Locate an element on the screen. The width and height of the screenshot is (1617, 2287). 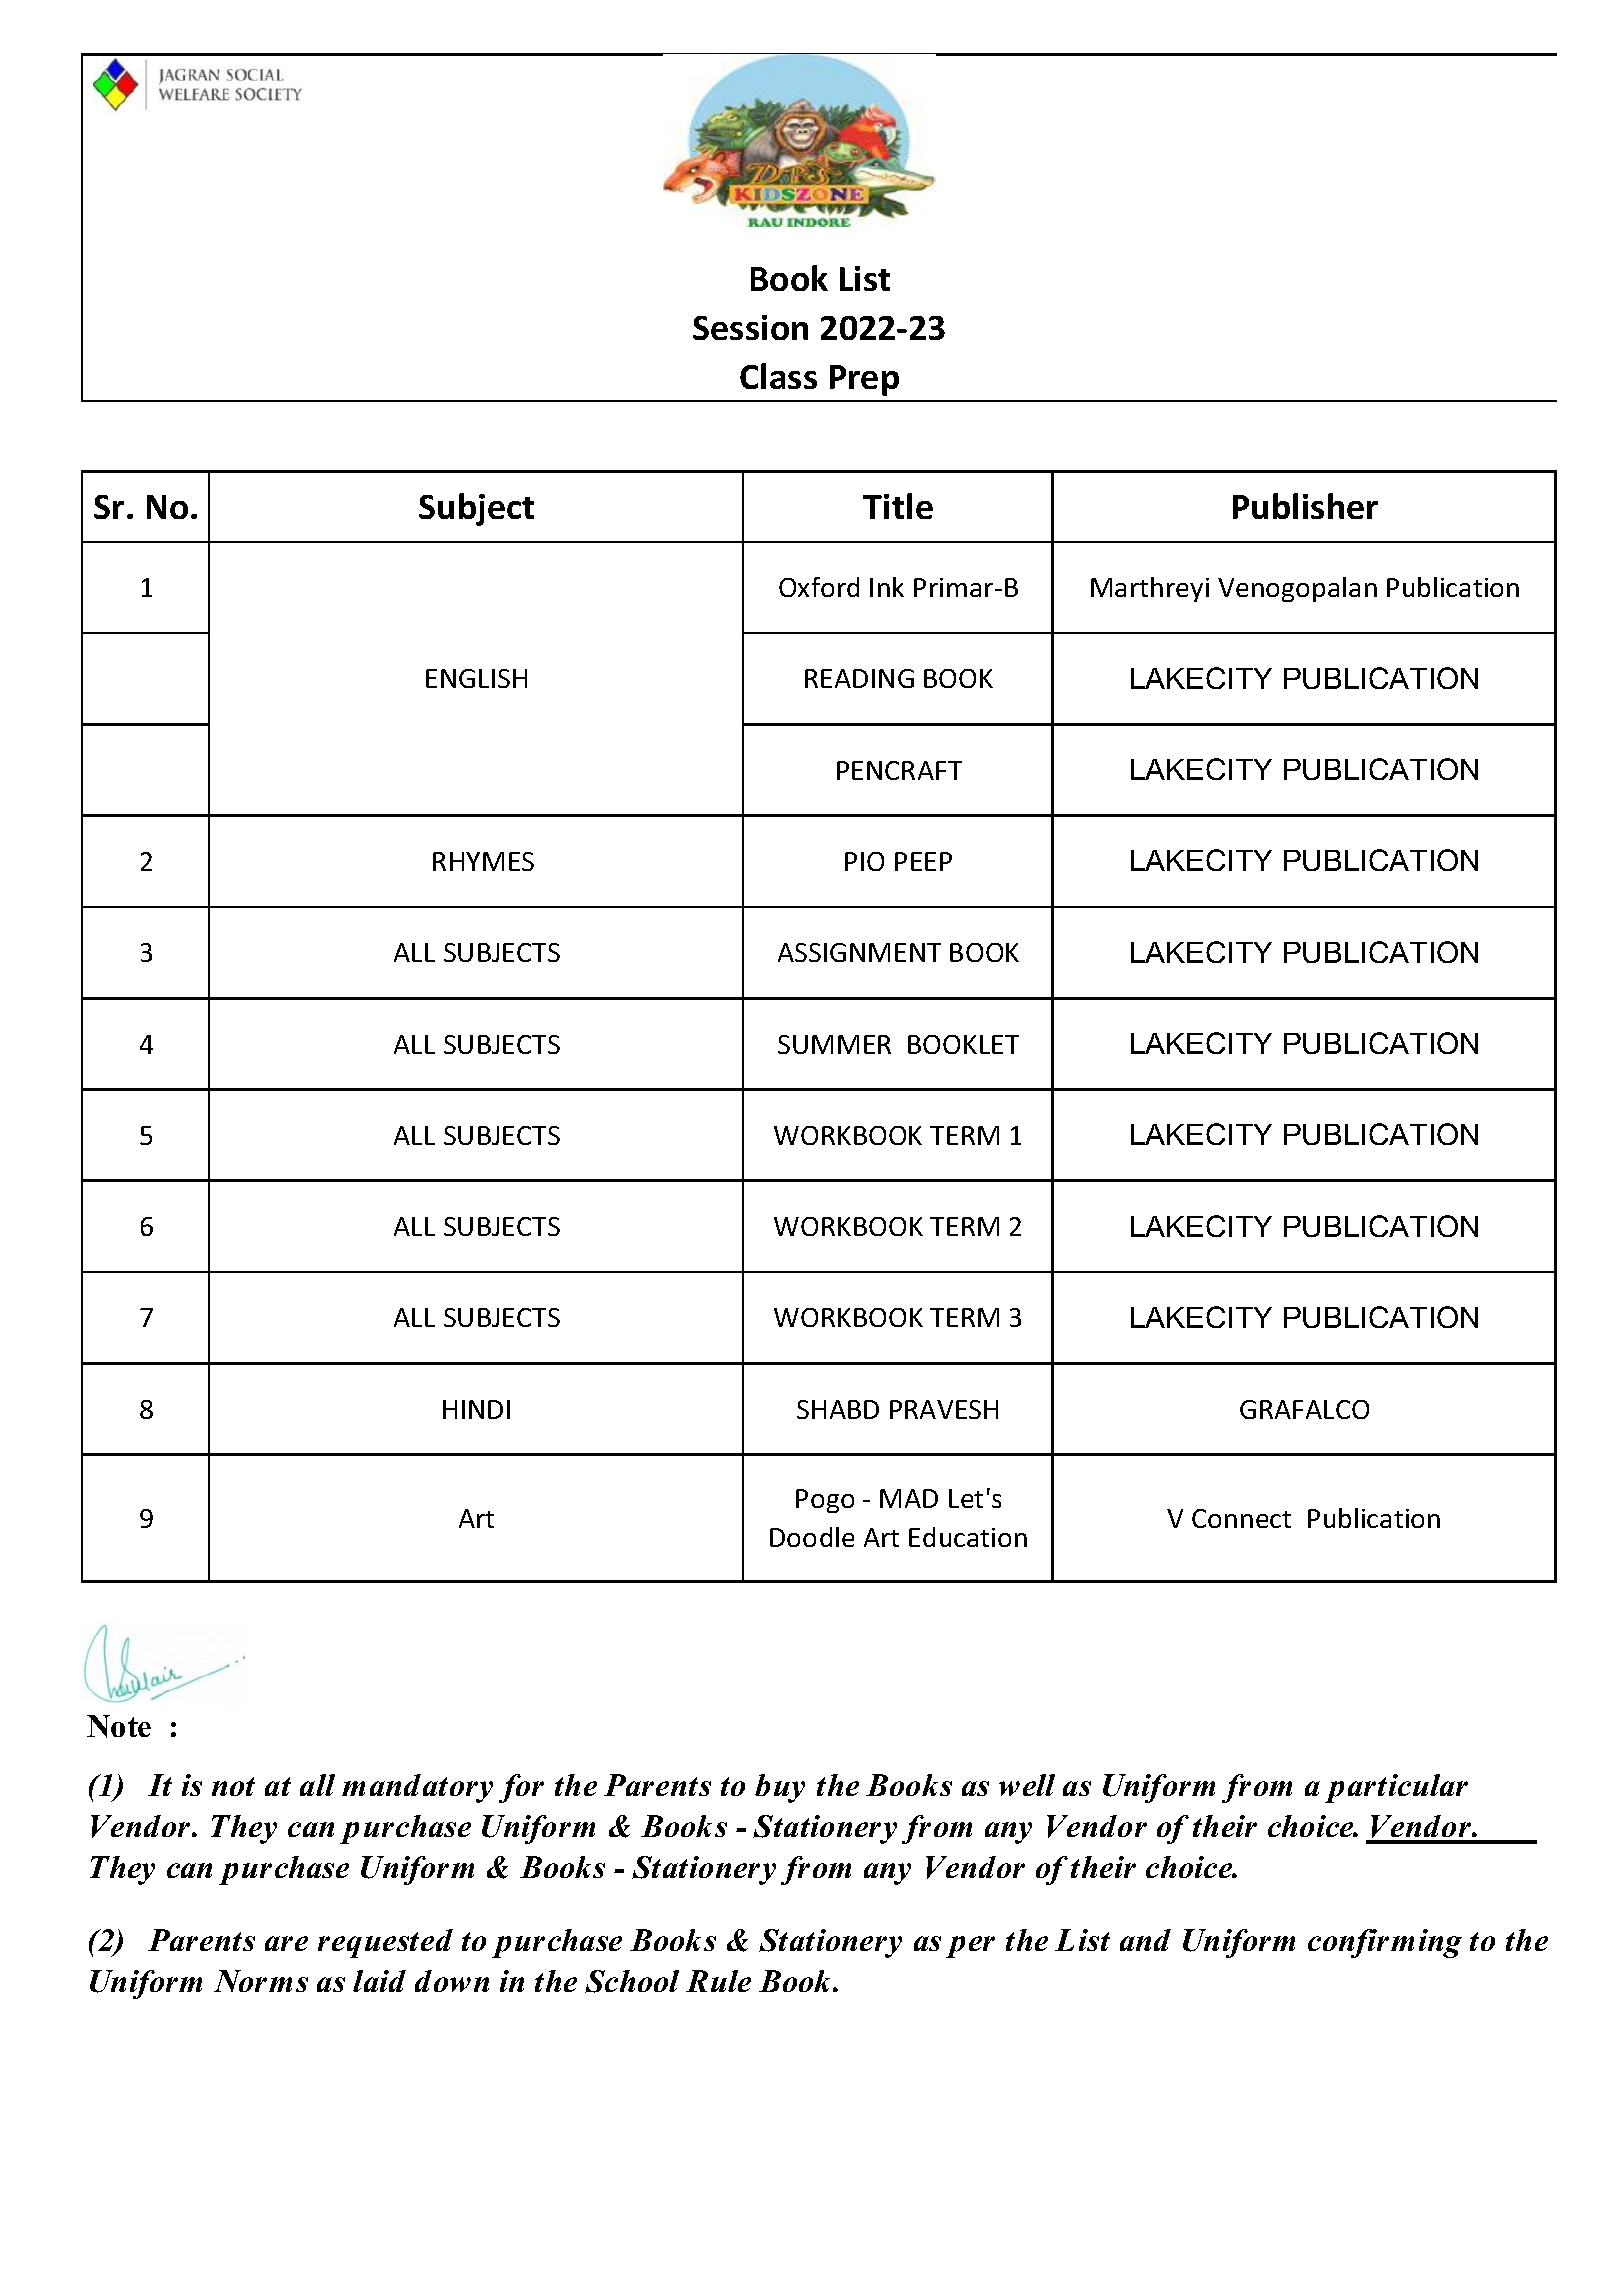
particular is located at coordinates (1396, 1788).
